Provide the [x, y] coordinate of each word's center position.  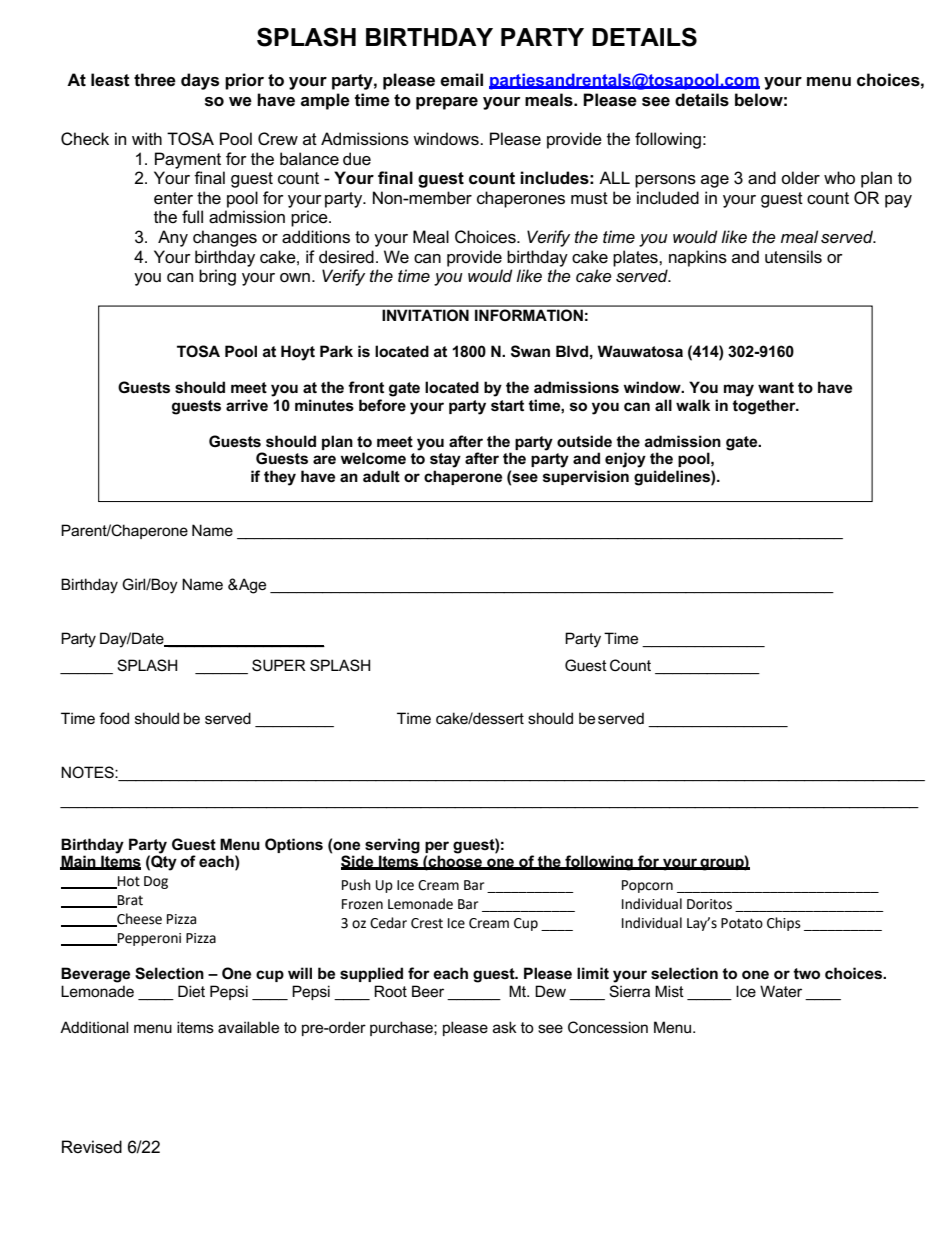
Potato [742, 923]
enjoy [625, 460]
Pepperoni [148, 939]
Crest [427, 923]
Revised [92, 1147]
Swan [530, 351]
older [800, 178]
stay [445, 460]
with [147, 138]
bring [217, 277]
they [280, 478]
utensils [793, 257]
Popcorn [647, 886]
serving [392, 846]
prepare [447, 103]
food [114, 718]
